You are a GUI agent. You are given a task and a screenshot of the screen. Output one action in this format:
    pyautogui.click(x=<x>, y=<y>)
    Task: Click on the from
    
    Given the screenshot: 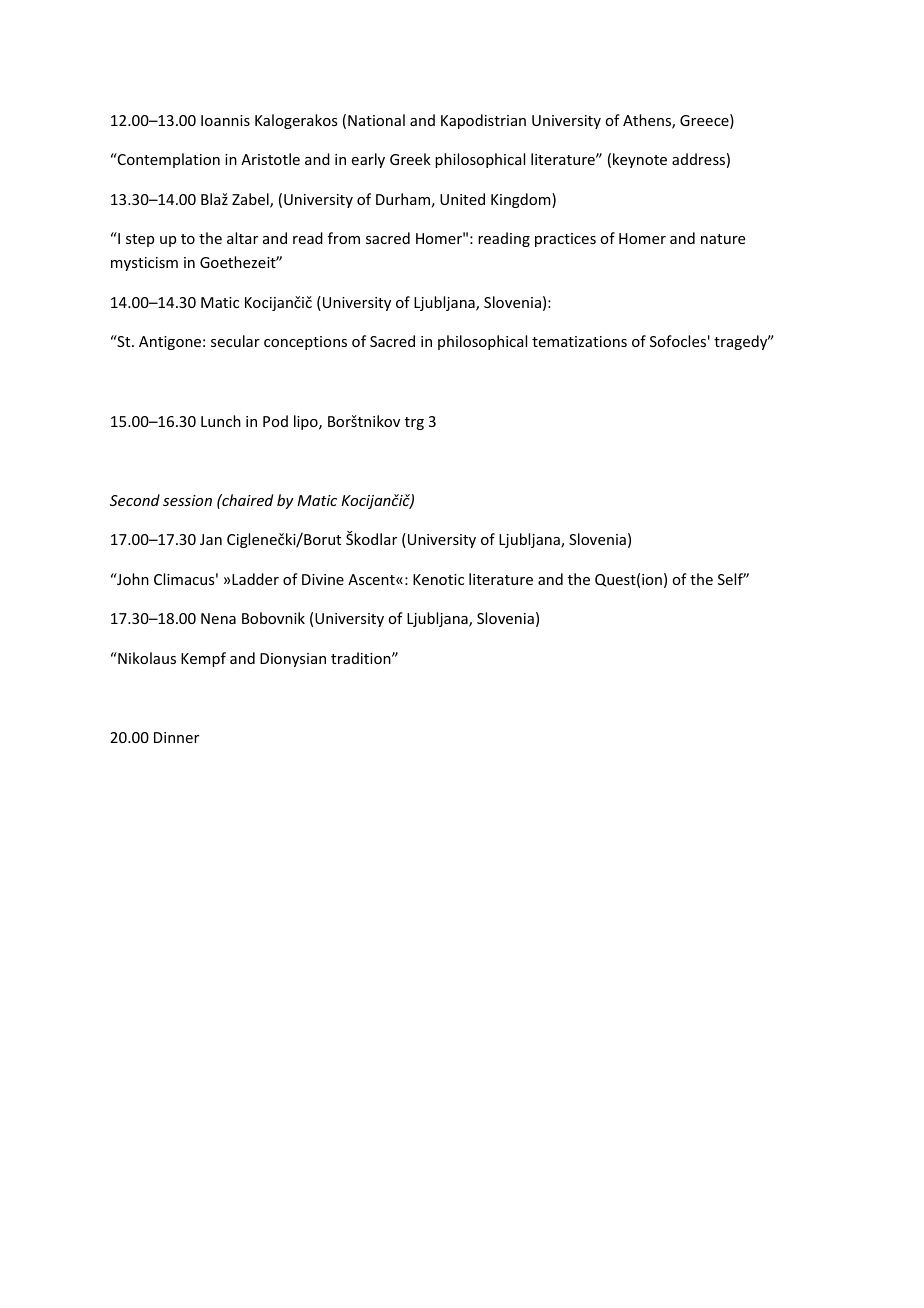 What is the action you would take?
    pyautogui.click(x=344, y=238)
